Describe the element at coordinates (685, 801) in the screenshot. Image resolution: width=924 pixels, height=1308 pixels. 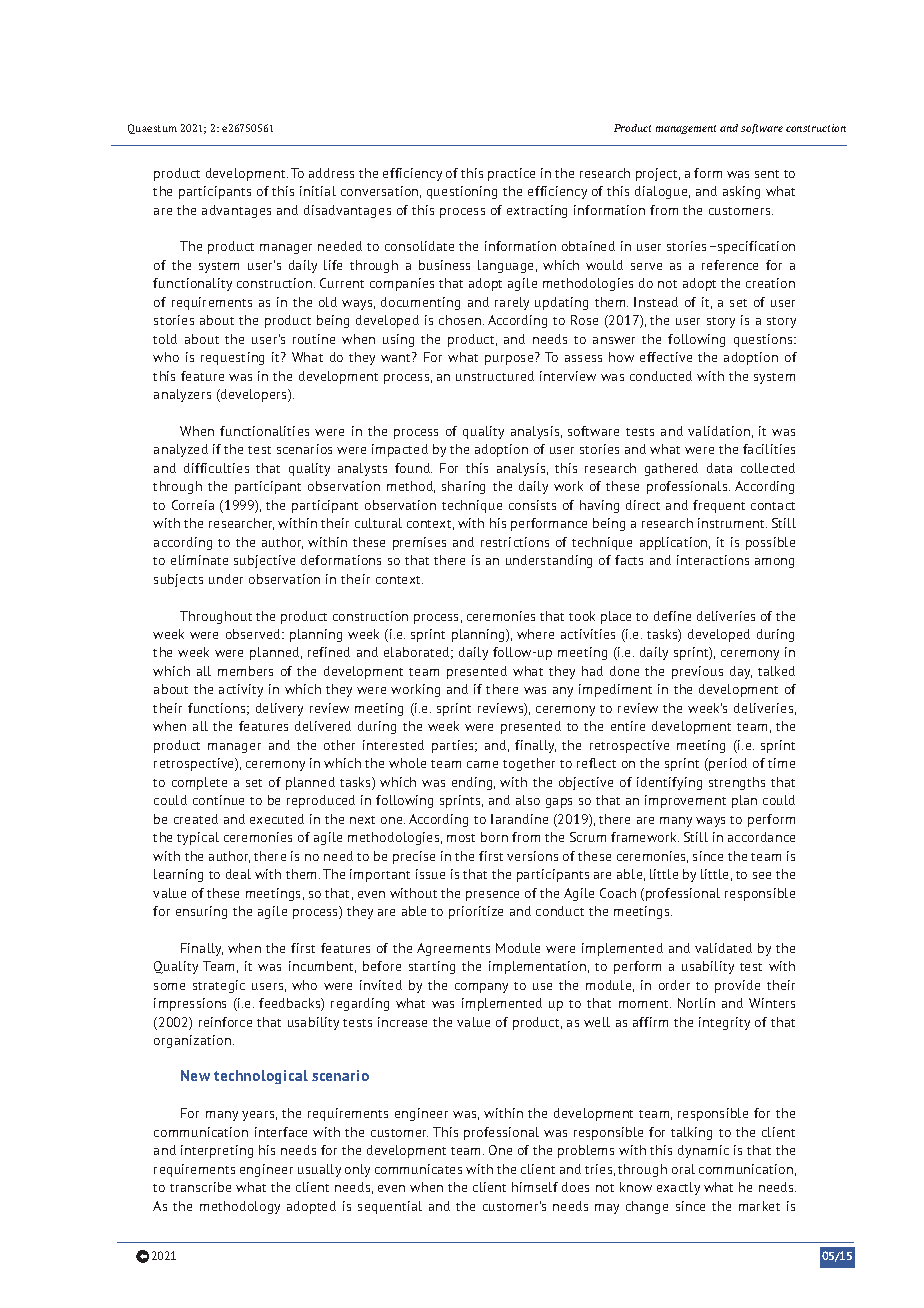
I see `improvement` at that location.
